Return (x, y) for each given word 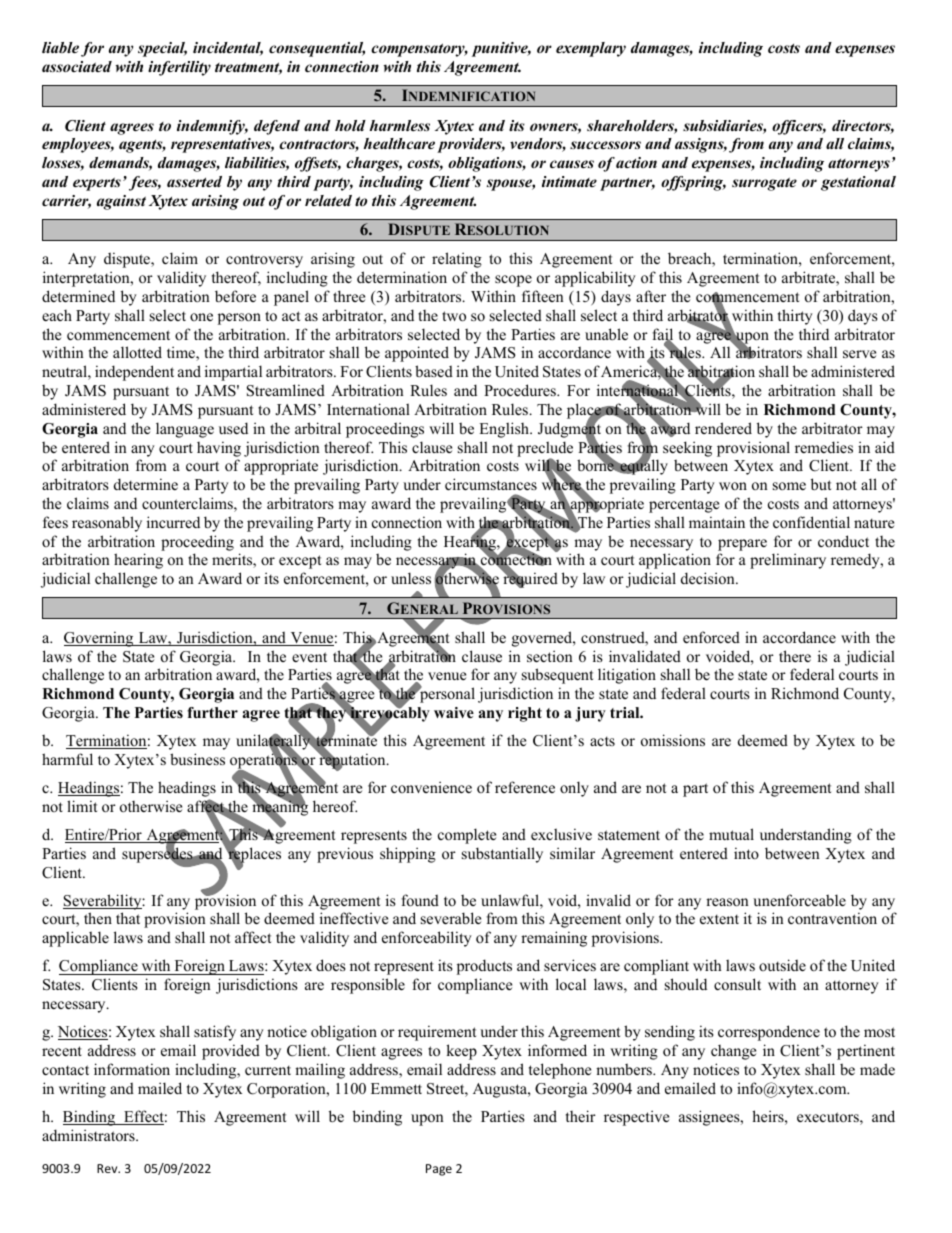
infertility (179, 68)
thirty (795, 317)
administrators (89, 1135)
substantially (502, 855)
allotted (137, 352)
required (530, 579)
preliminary (788, 561)
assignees (710, 1118)
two (454, 316)
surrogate (764, 184)
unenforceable (799, 900)
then (98, 918)
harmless (400, 125)
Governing (100, 639)
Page (439, 1170)
